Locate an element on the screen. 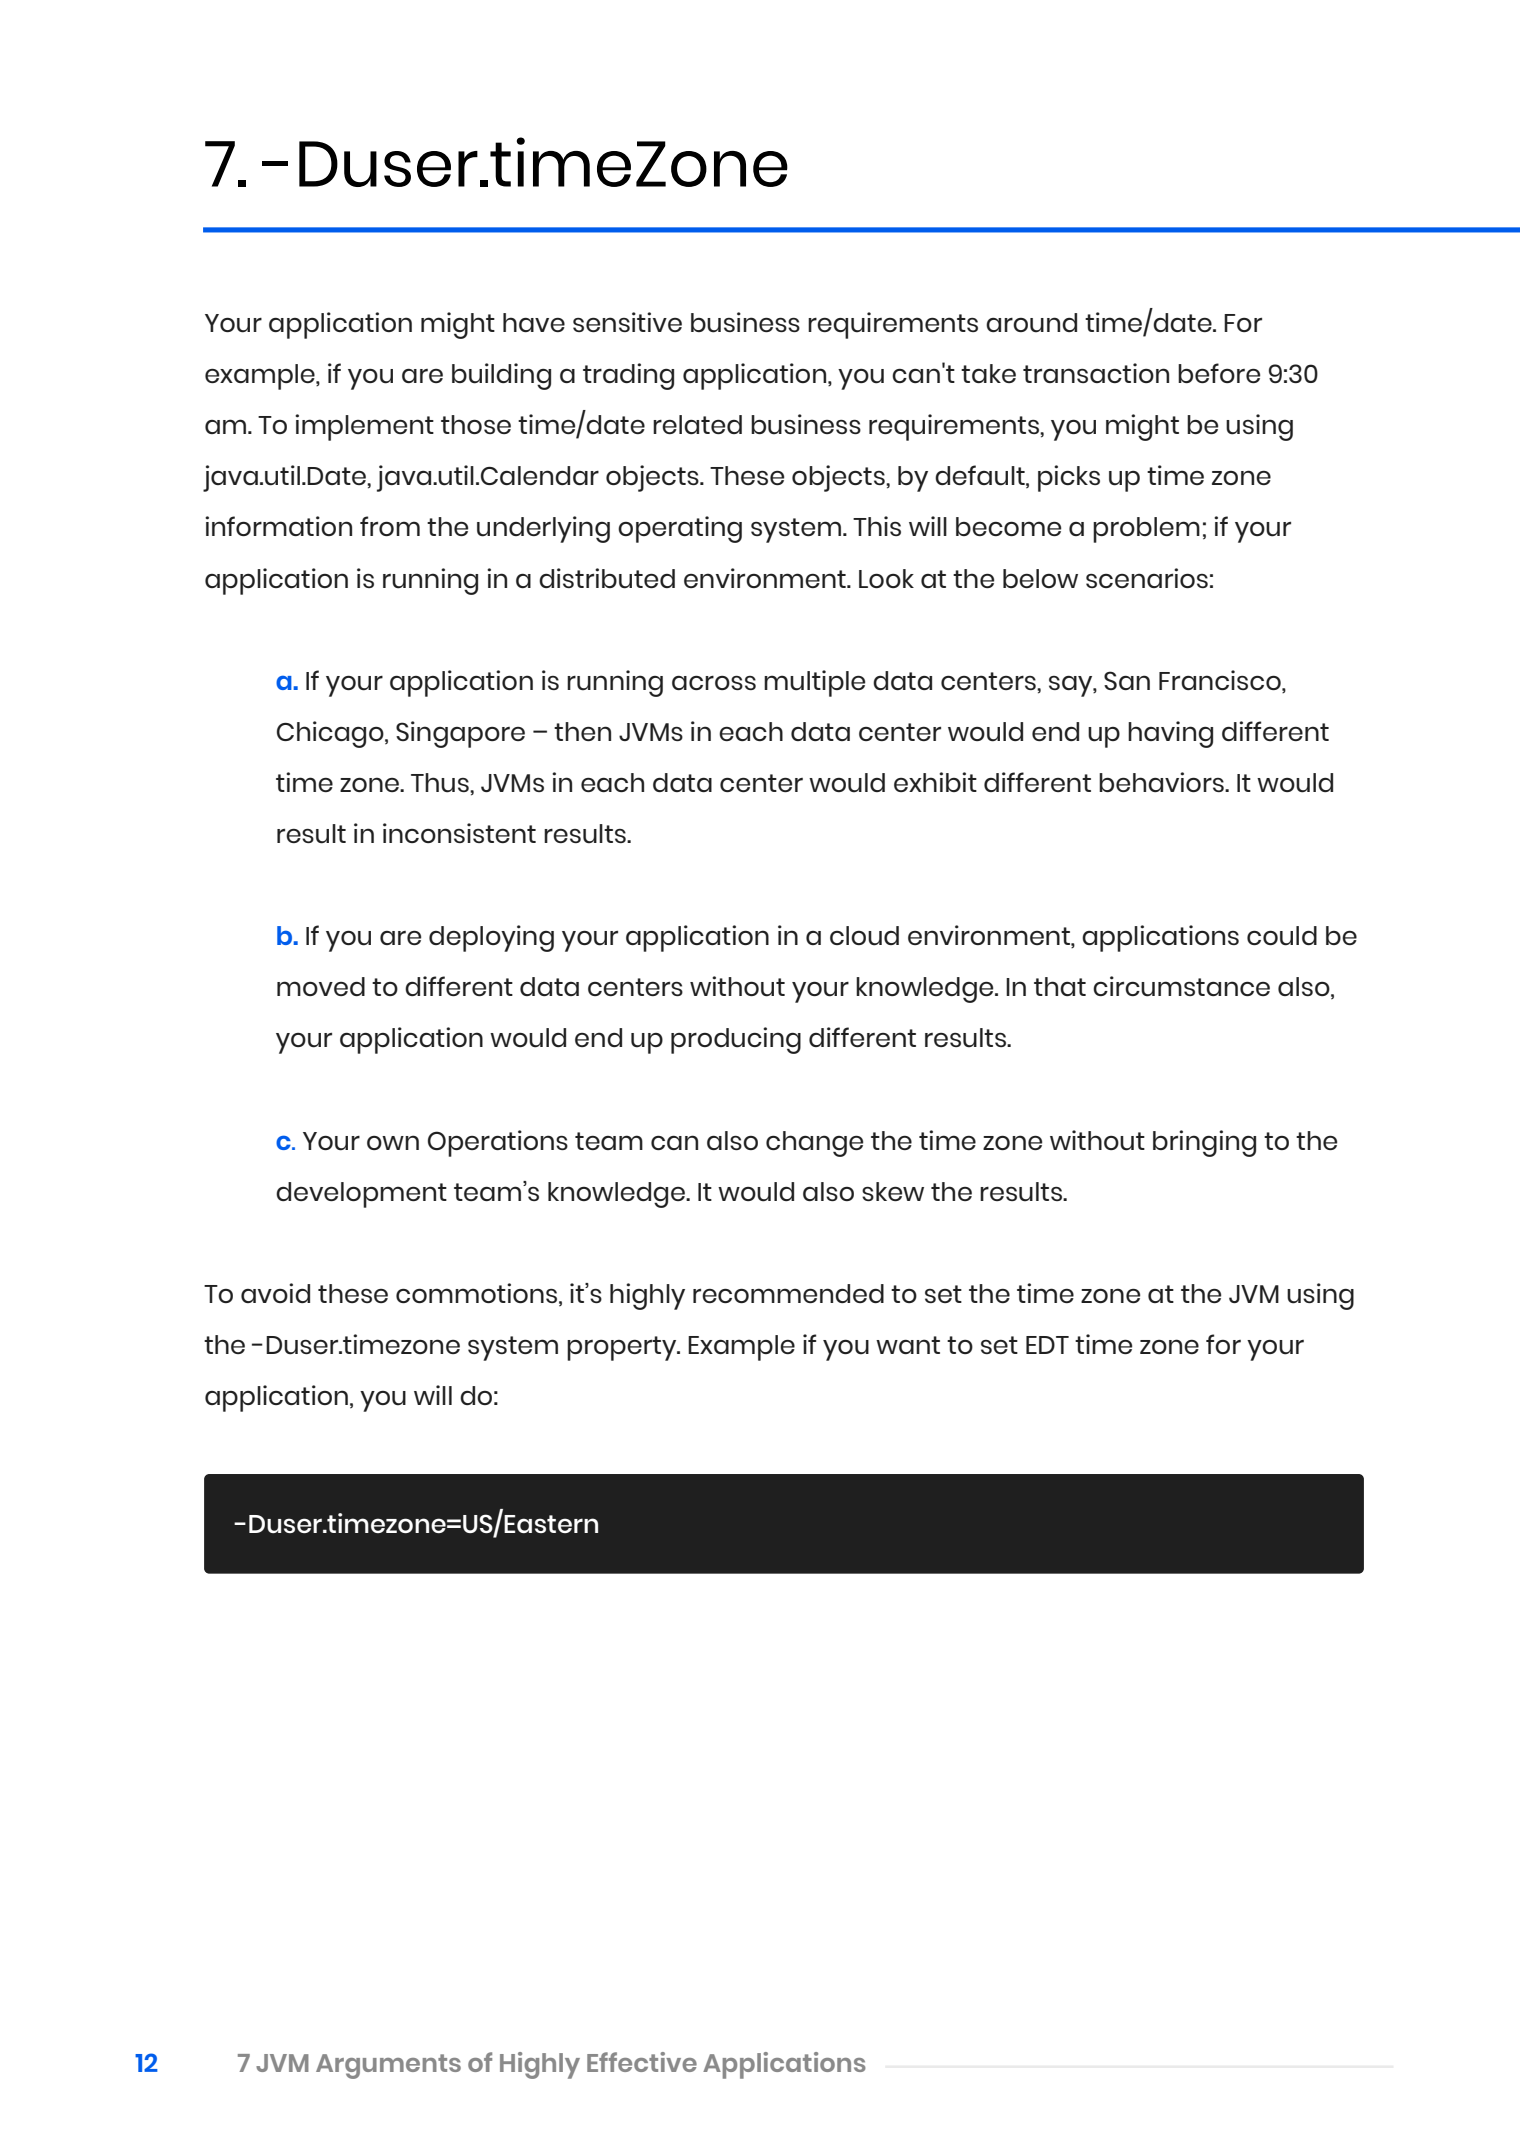 This screenshot has width=1520, height=2151. Effective is located at coordinates (642, 2062).
